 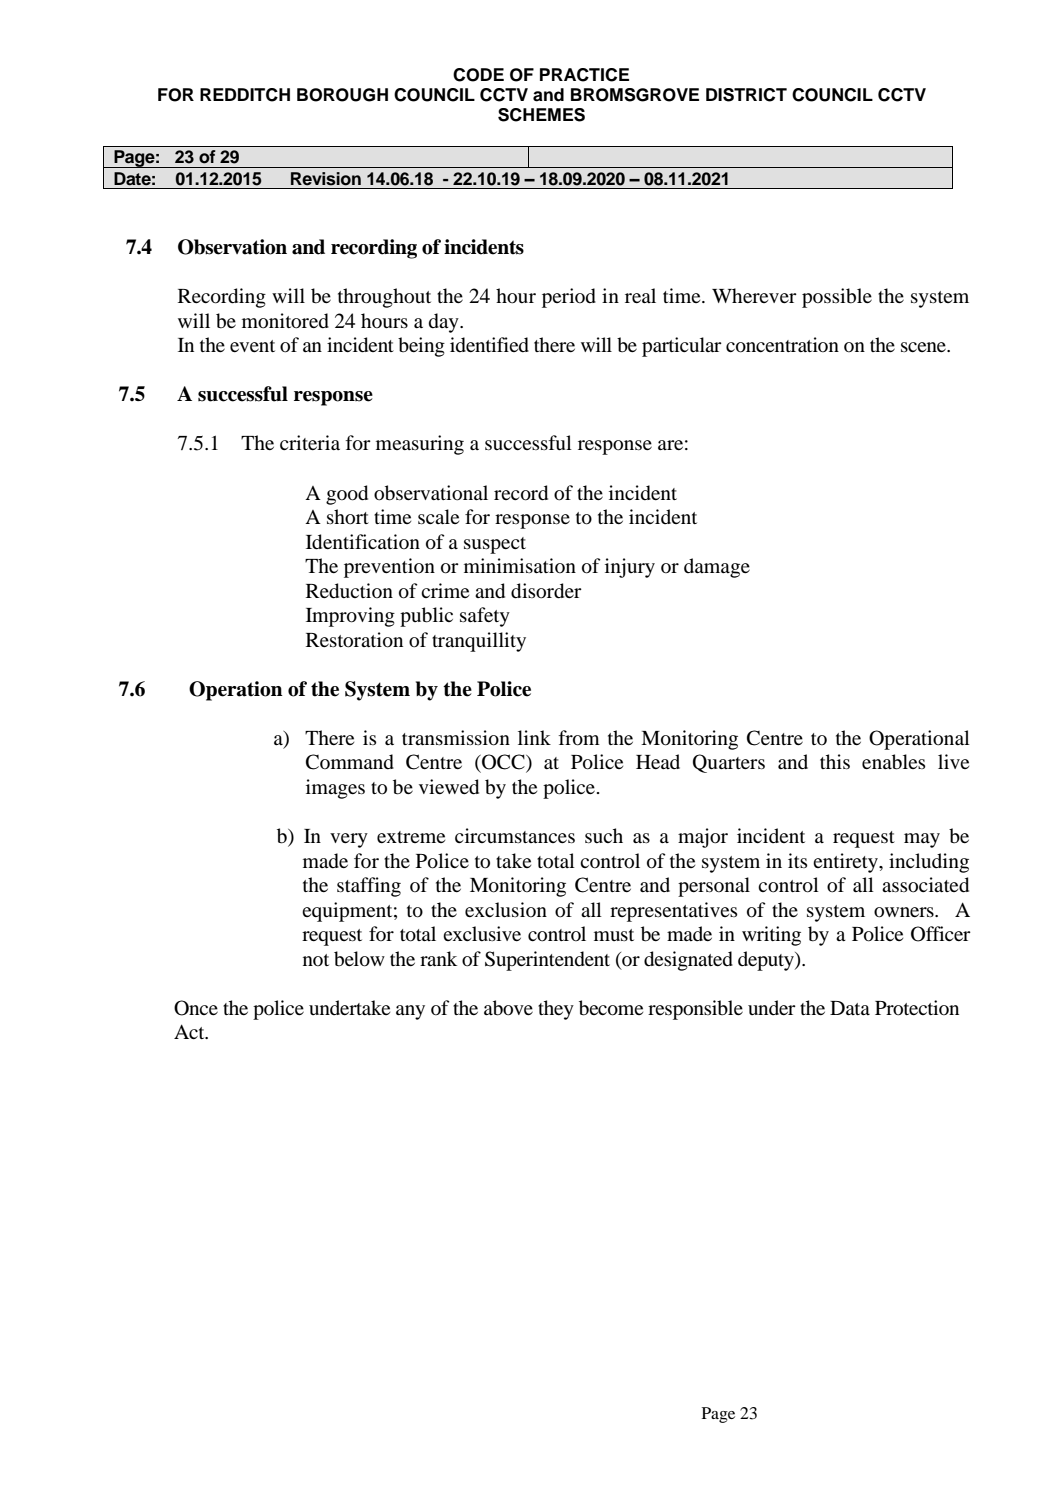 I want to click on BOROUGH, so click(x=342, y=95).
